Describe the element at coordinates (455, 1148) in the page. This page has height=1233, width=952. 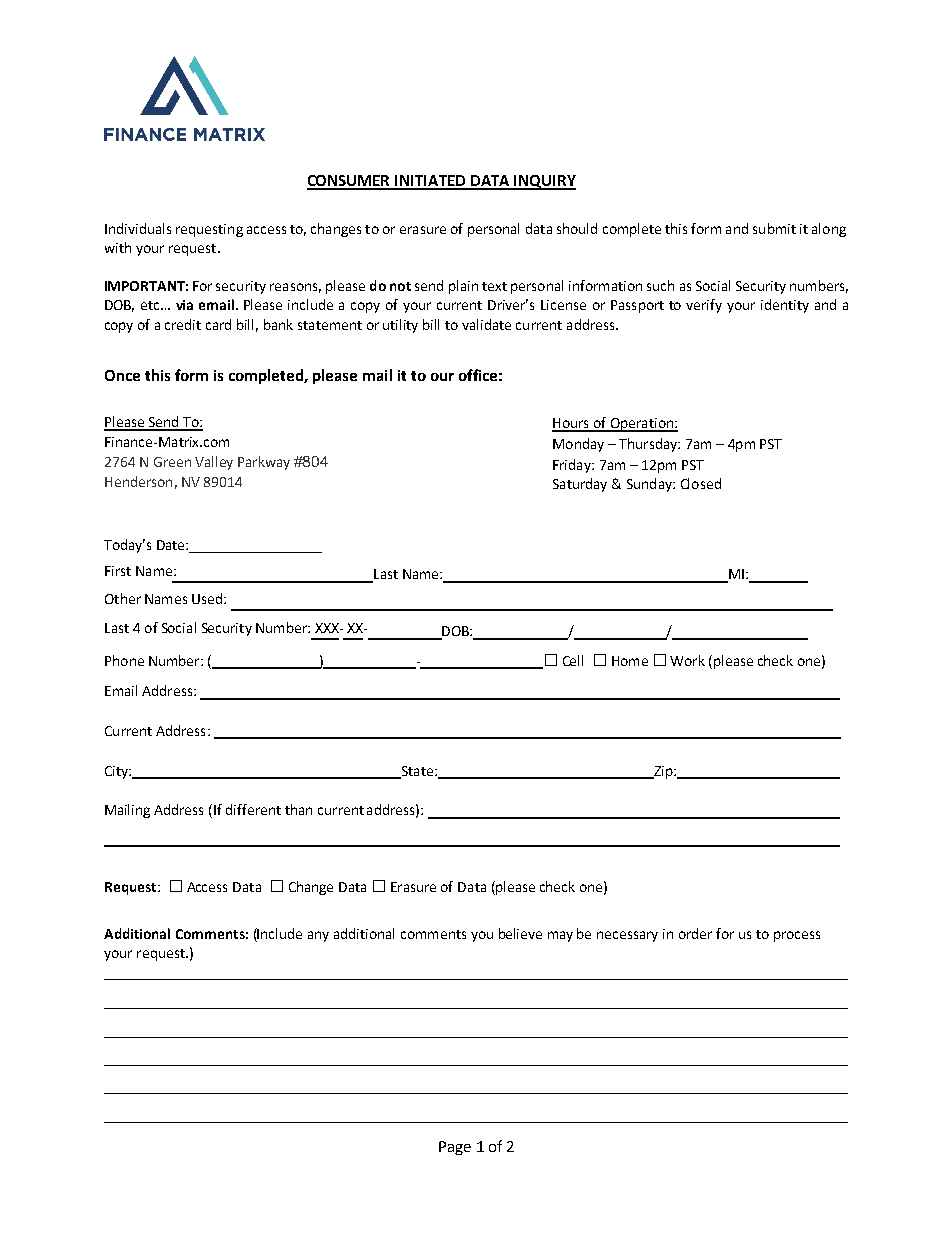
I see `Page` at that location.
